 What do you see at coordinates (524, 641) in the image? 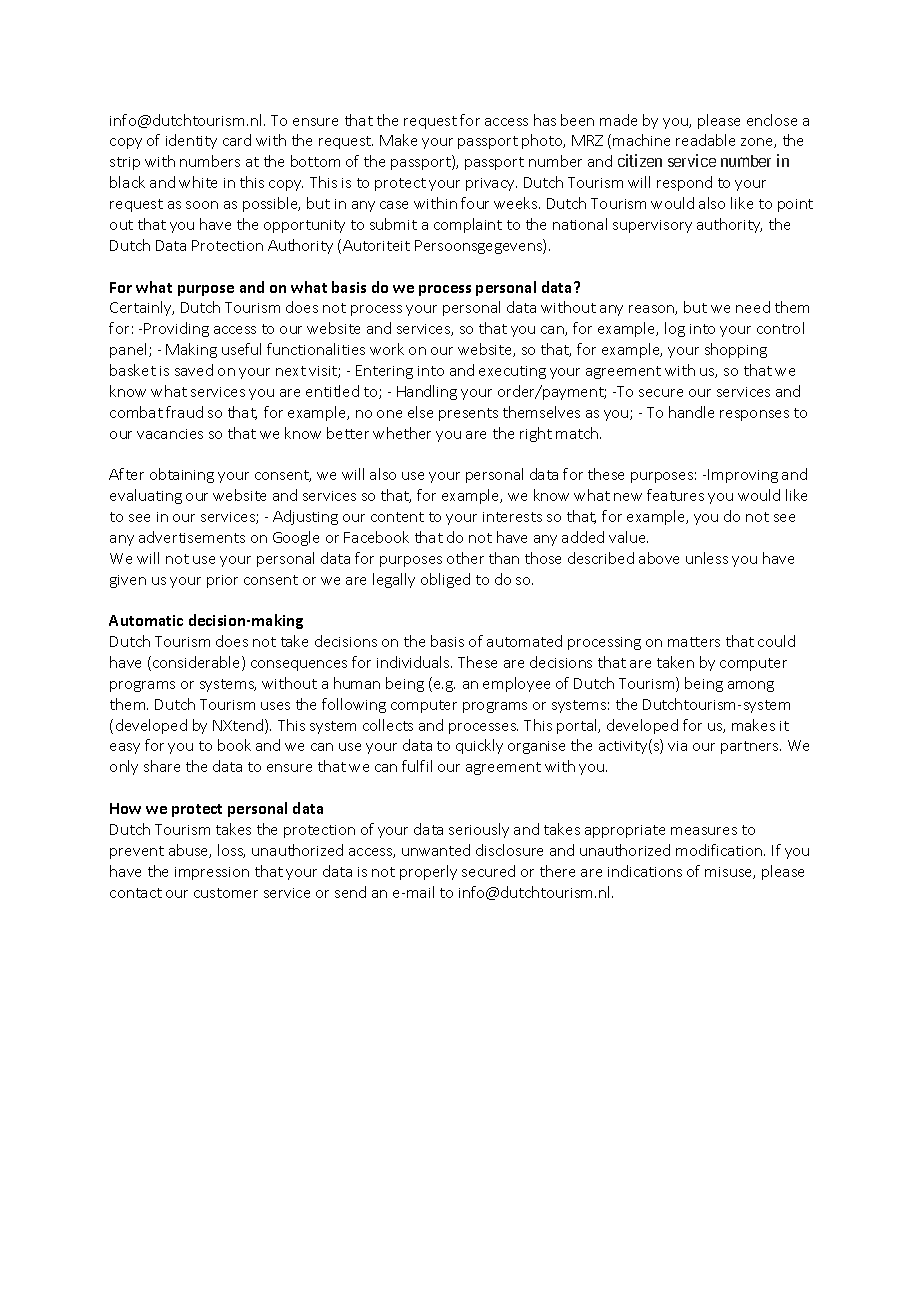
I see `automated` at bounding box center [524, 641].
